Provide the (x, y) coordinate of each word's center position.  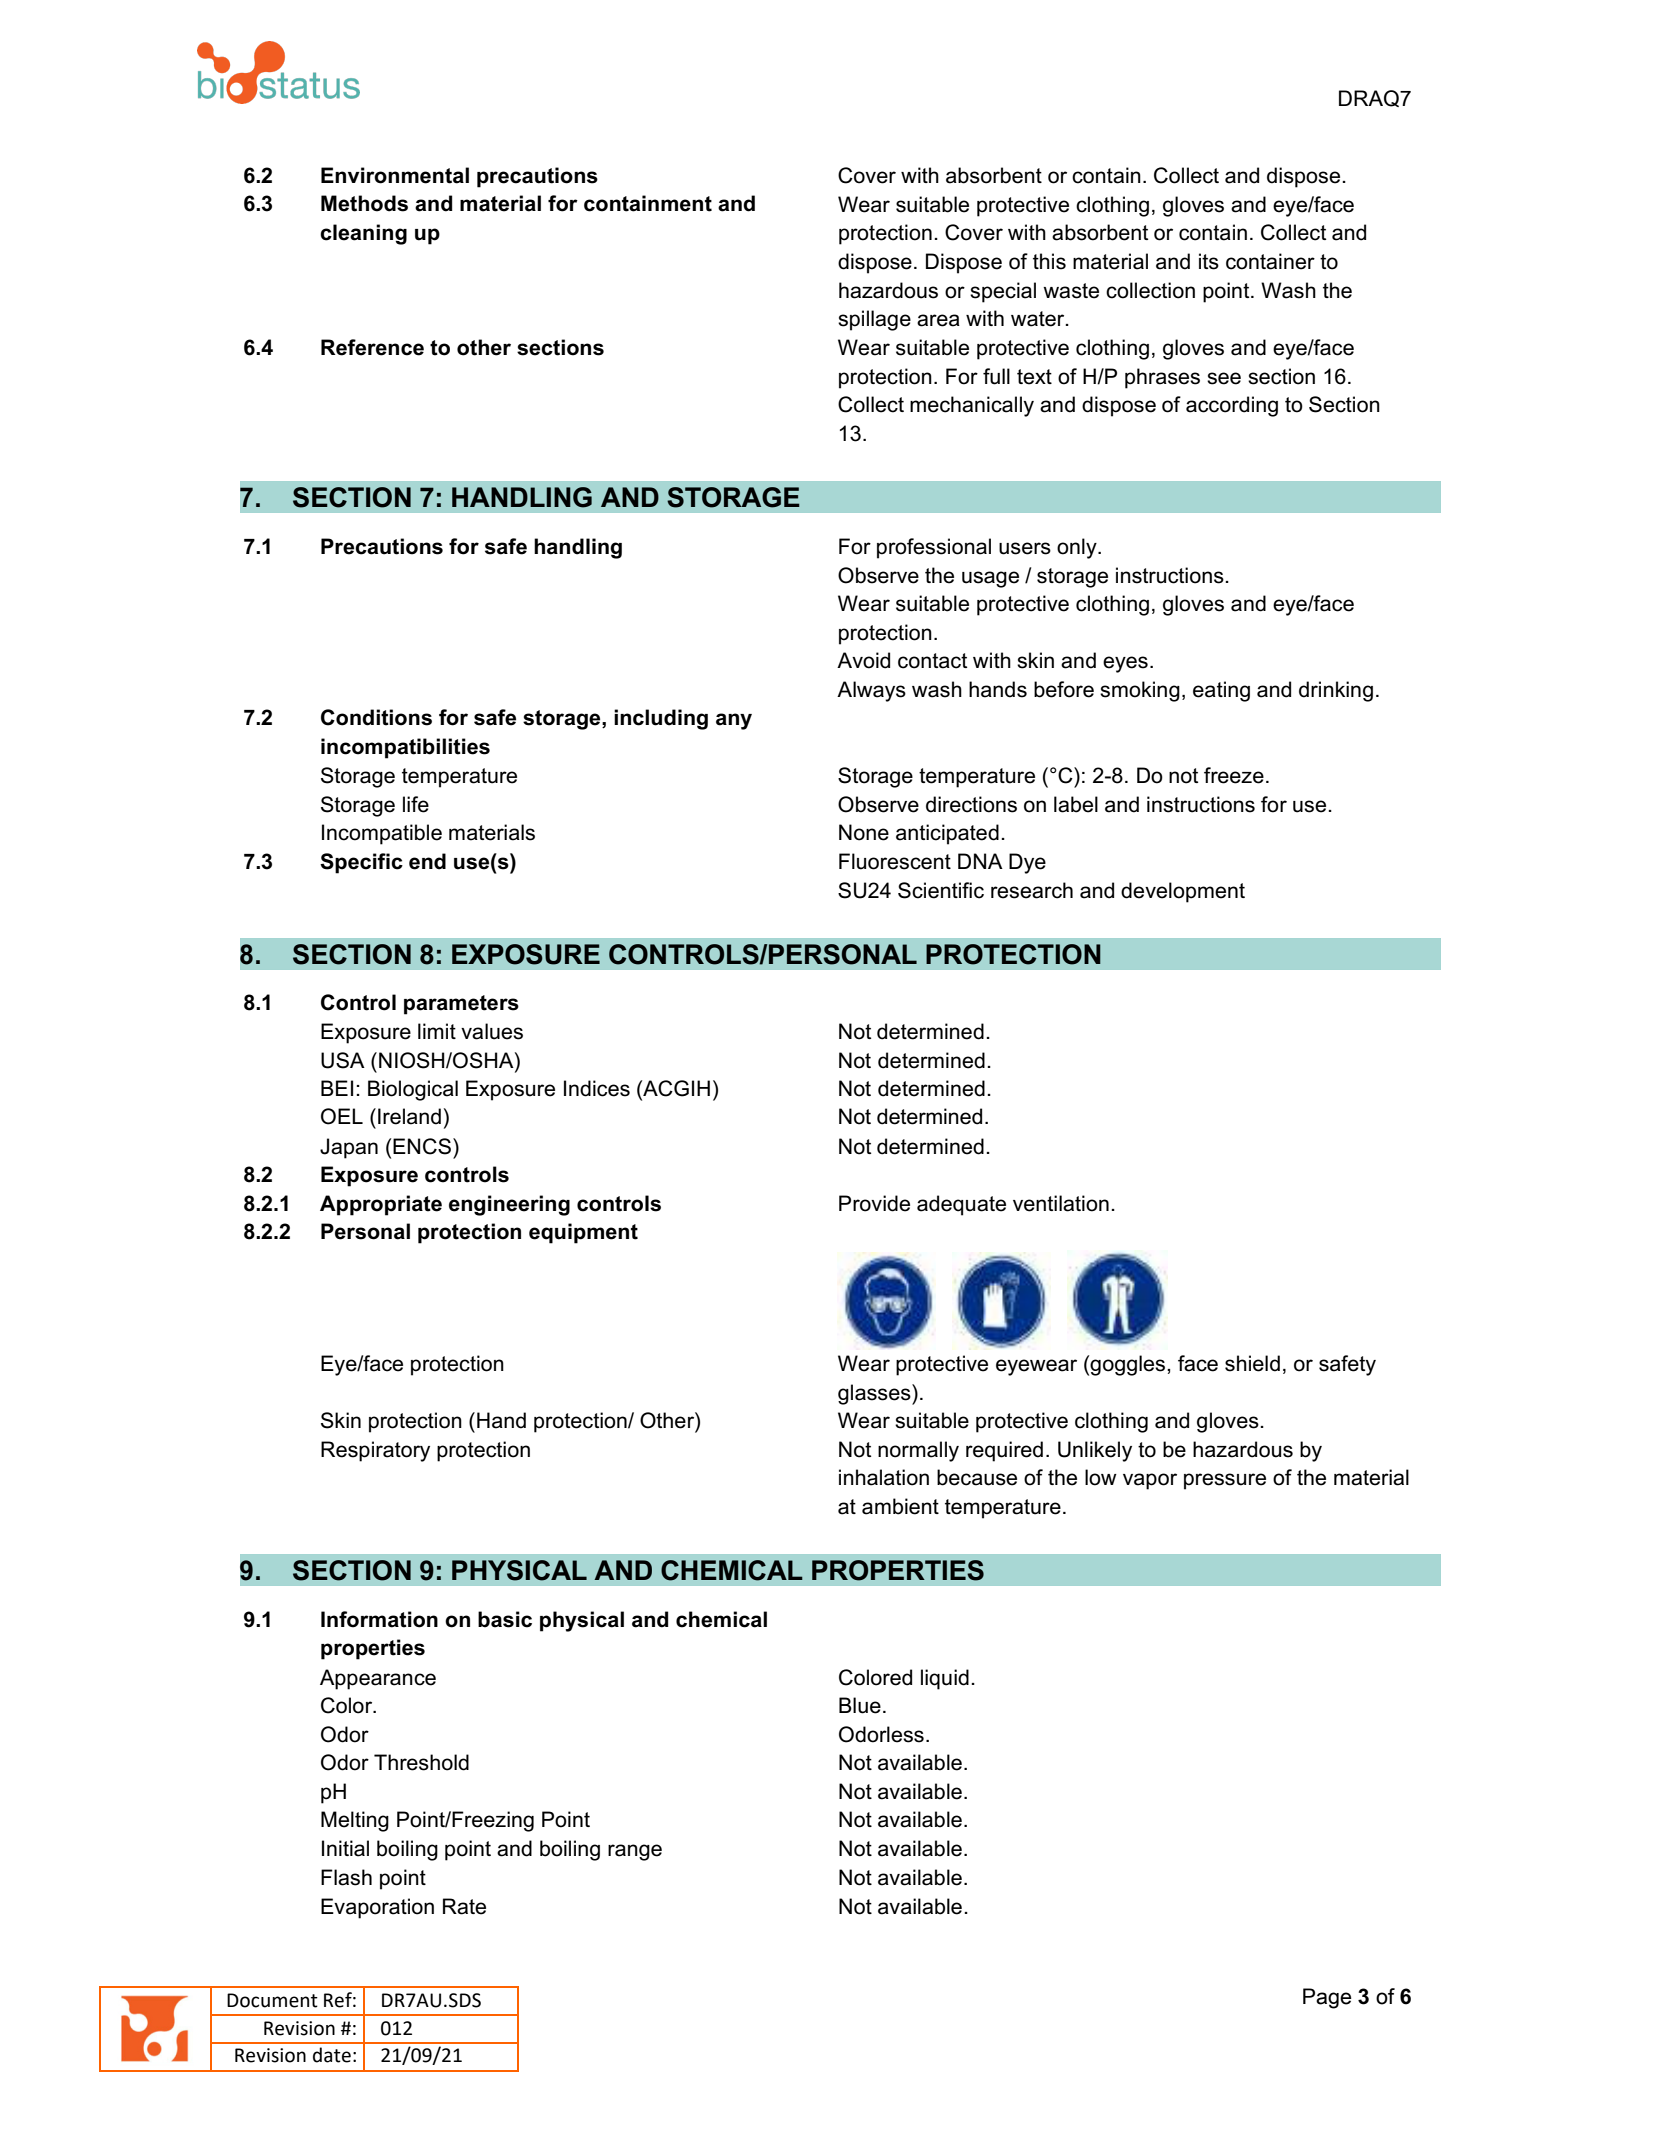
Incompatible (382, 834)
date (332, 2055)
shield (1252, 1363)
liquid (945, 1679)
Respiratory (375, 1451)
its (1209, 261)
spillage (874, 320)
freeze (1234, 775)
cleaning (363, 234)
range (635, 1852)
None (864, 832)
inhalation (884, 1477)
